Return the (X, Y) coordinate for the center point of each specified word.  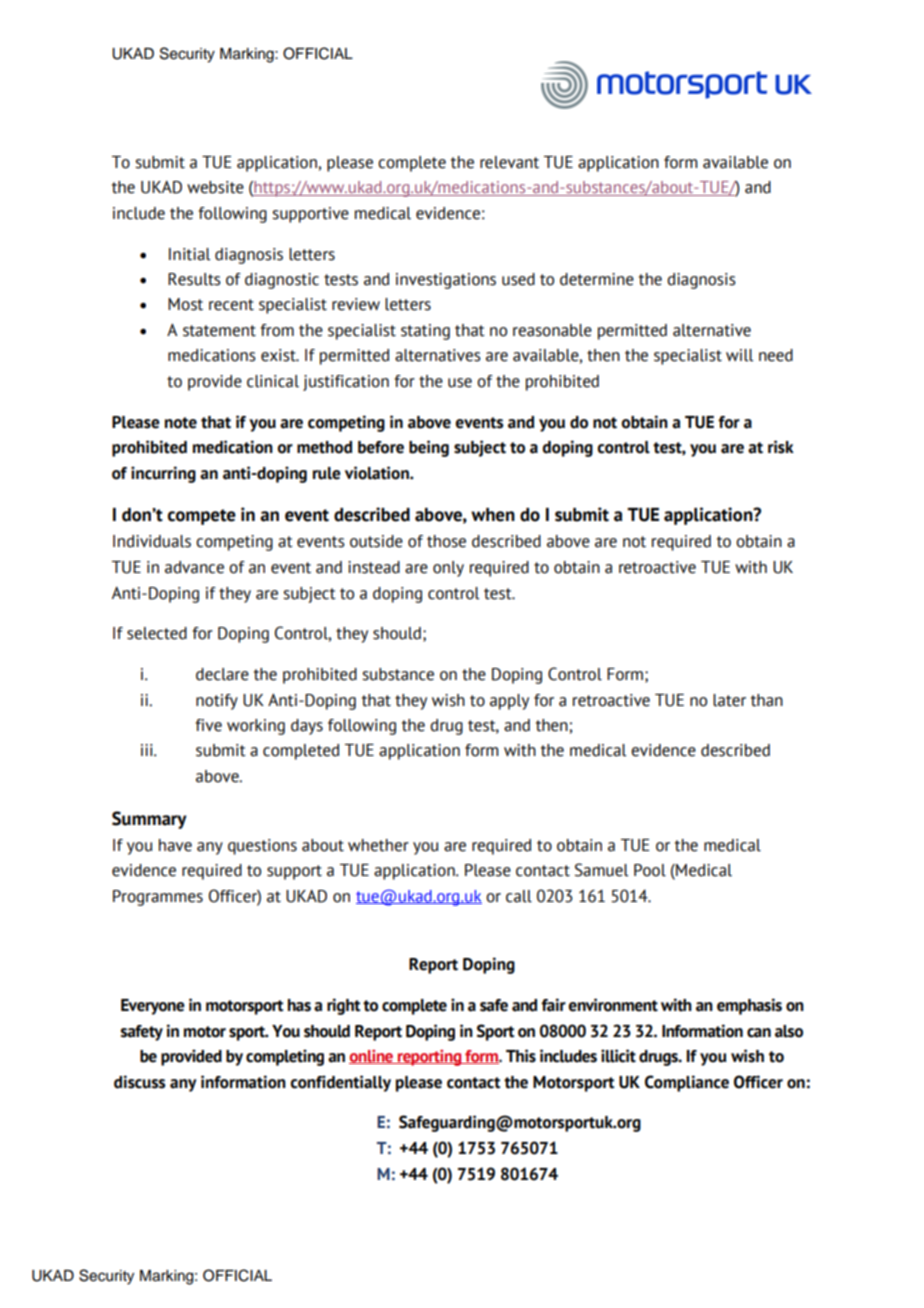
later (729, 700)
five (208, 725)
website (215, 187)
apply (509, 702)
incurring (163, 474)
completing (285, 1057)
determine (597, 279)
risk (781, 447)
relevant (509, 162)
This (521, 1056)
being (429, 448)
